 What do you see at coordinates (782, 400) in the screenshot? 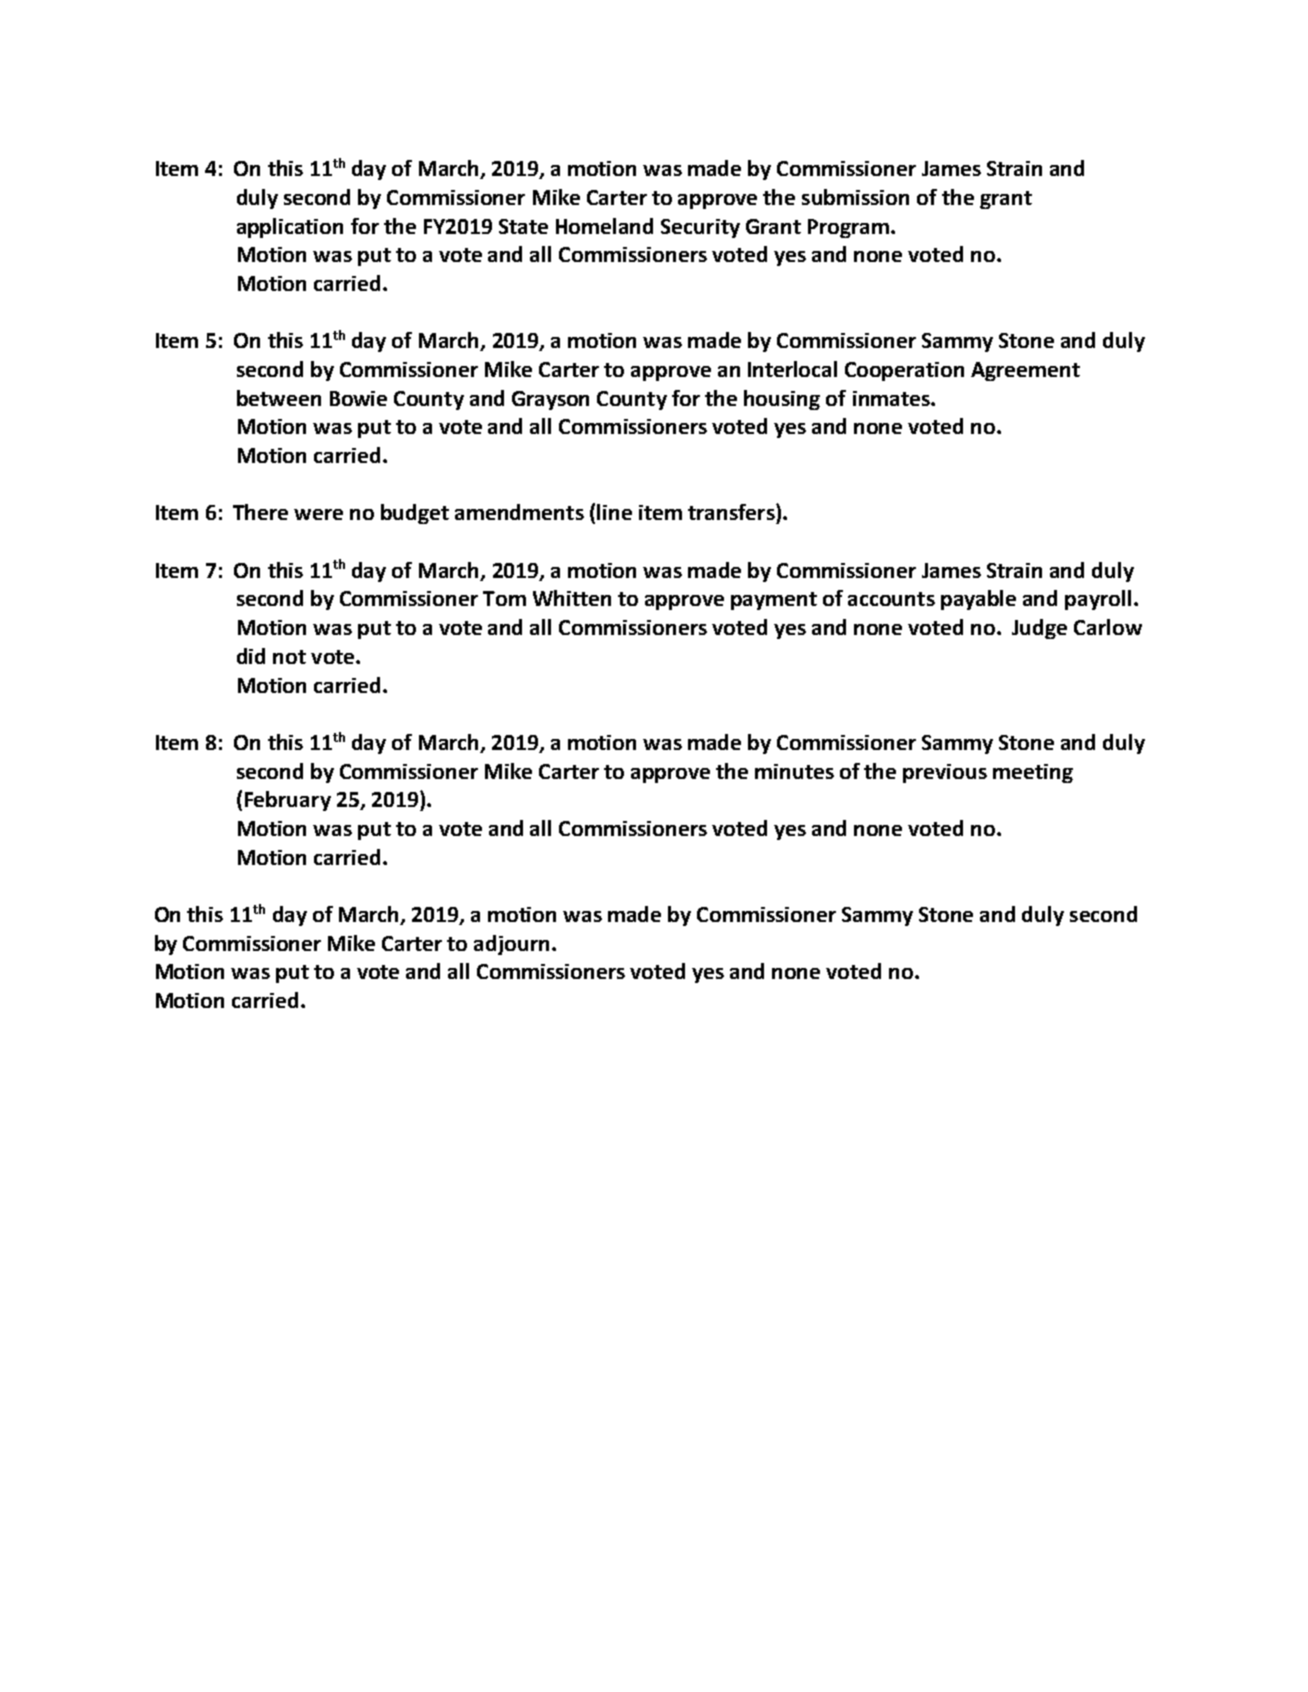
I see `housing` at bounding box center [782, 400].
